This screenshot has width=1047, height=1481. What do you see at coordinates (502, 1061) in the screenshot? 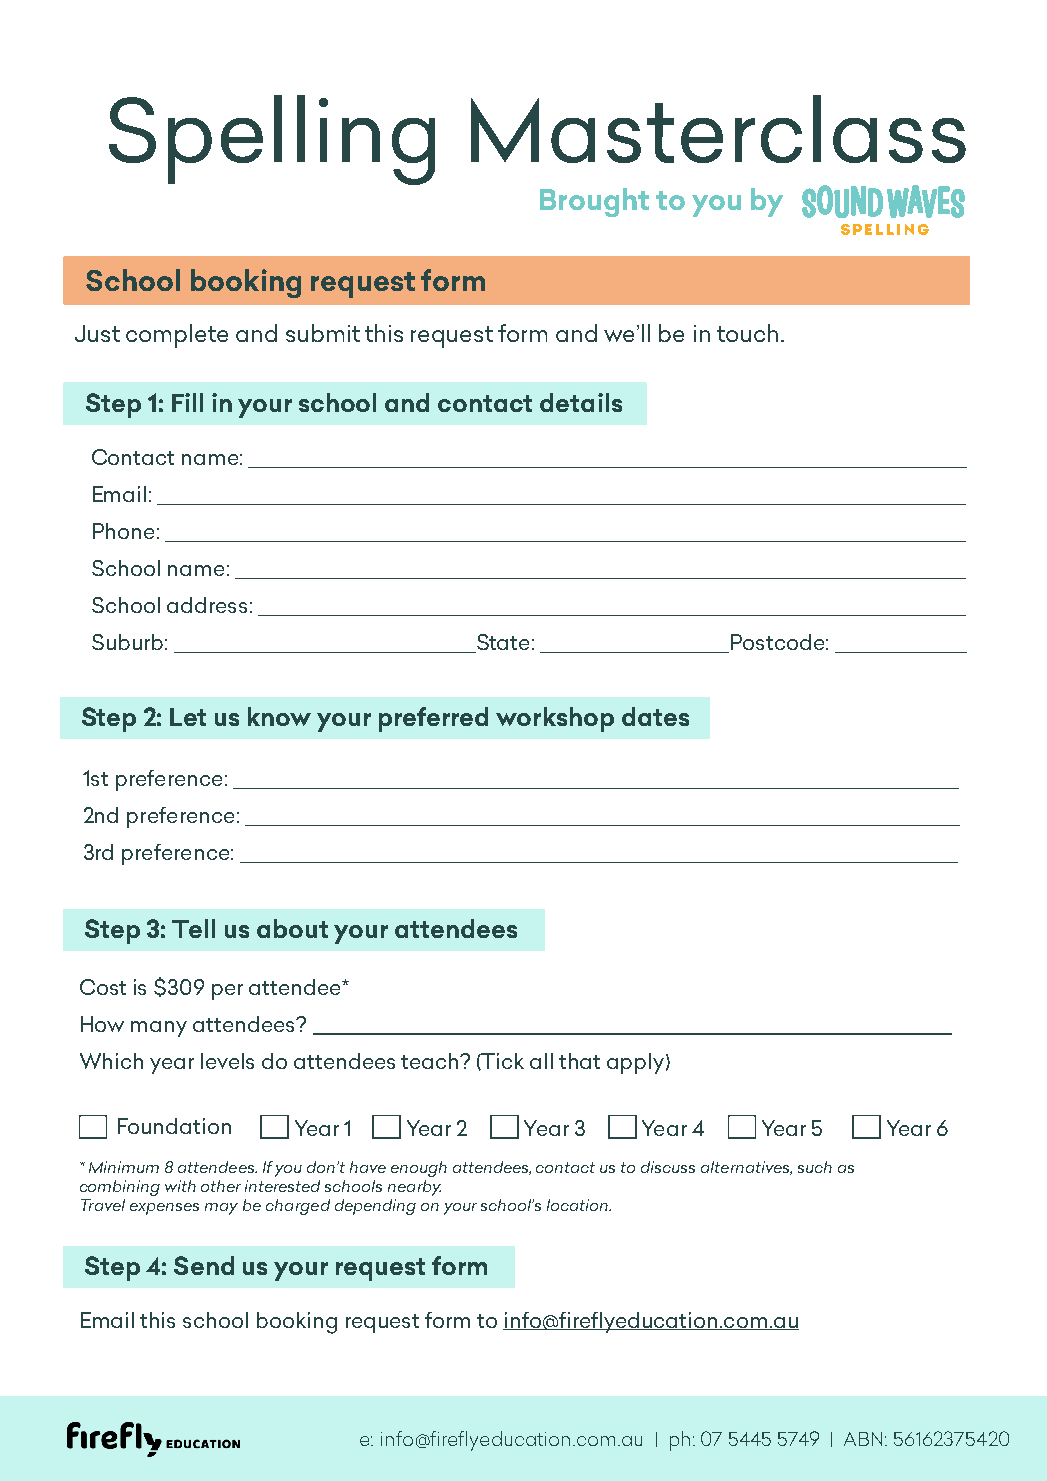
I see `Tick` at bounding box center [502, 1061].
